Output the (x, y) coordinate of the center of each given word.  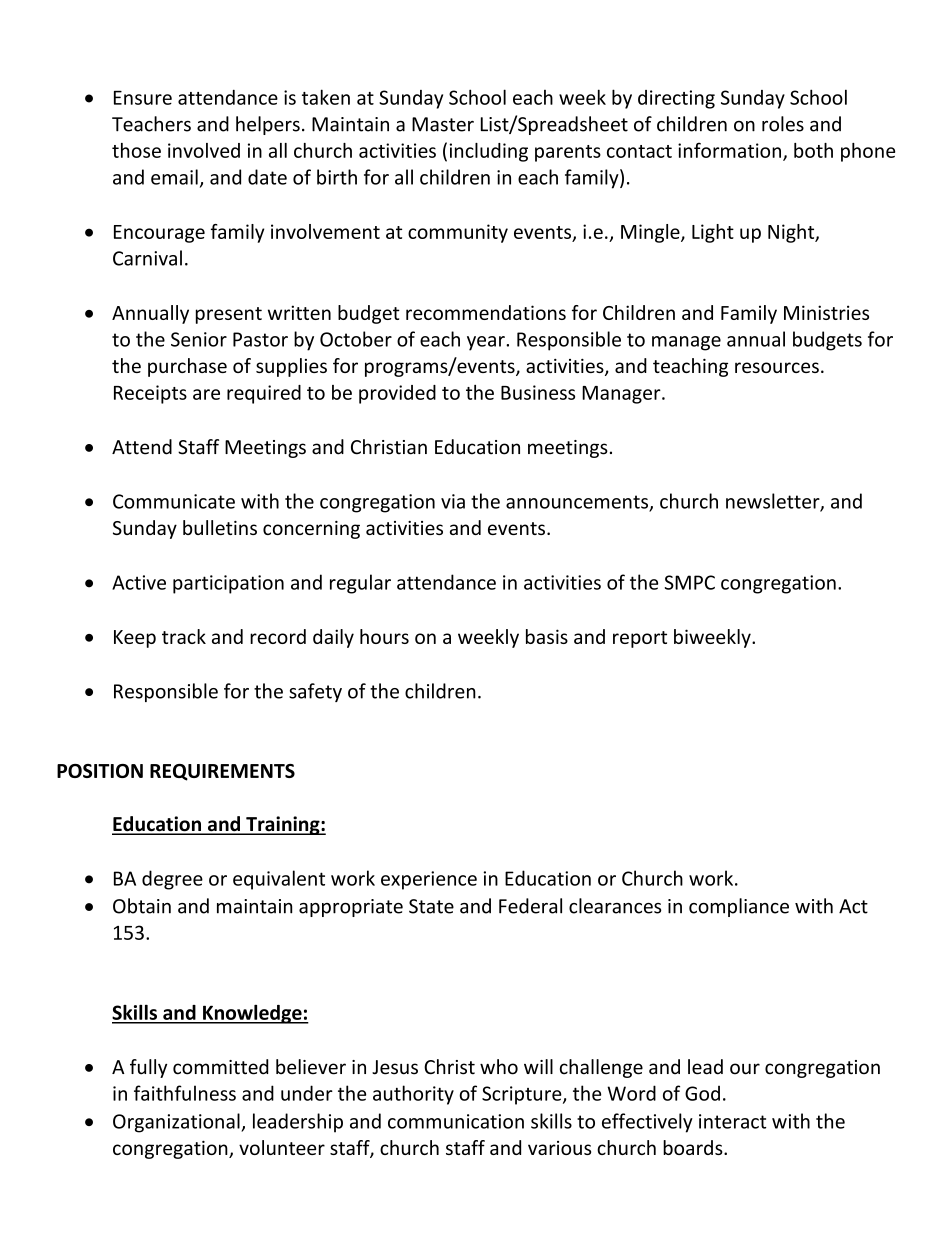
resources (777, 367)
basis (547, 636)
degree (172, 880)
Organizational (177, 1123)
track (184, 636)
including (489, 152)
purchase (187, 367)
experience (429, 880)
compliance (739, 907)
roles (783, 124)
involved (204, 150)
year (487, 343)
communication (456, 1121)
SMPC (690, 582)
